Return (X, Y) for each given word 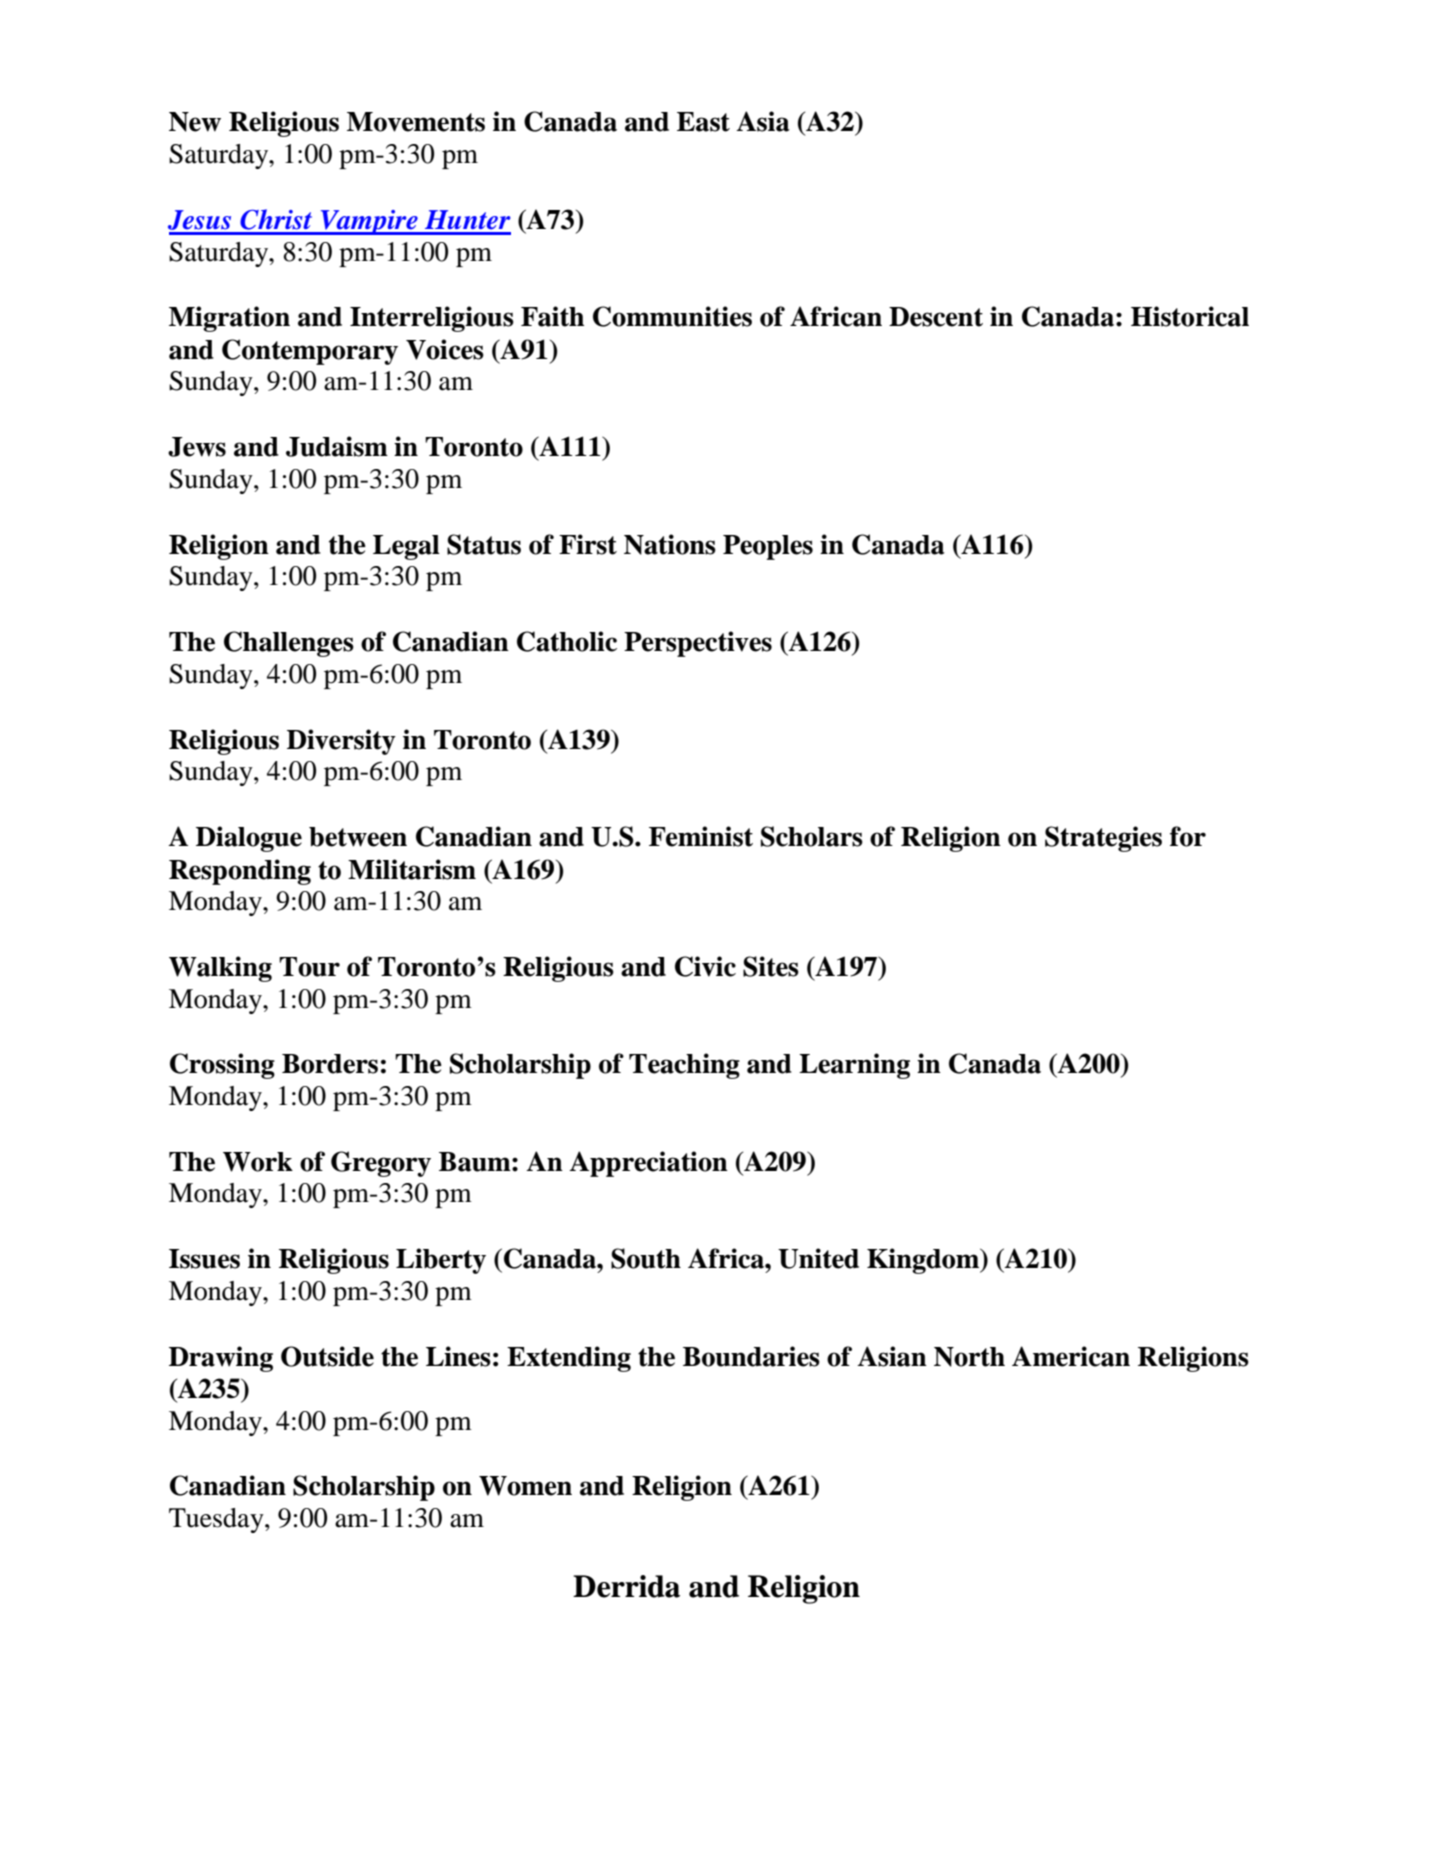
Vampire (369, 222)
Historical (1190, 316)
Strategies (1103, 839)
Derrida (626, 1586)
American (1071, 1356)
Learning (854, 1066)
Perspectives (698, 644)
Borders (330, 1064)
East (703, 122)
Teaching (684, 1066)
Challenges (289, 644)
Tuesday (217, 1520)
